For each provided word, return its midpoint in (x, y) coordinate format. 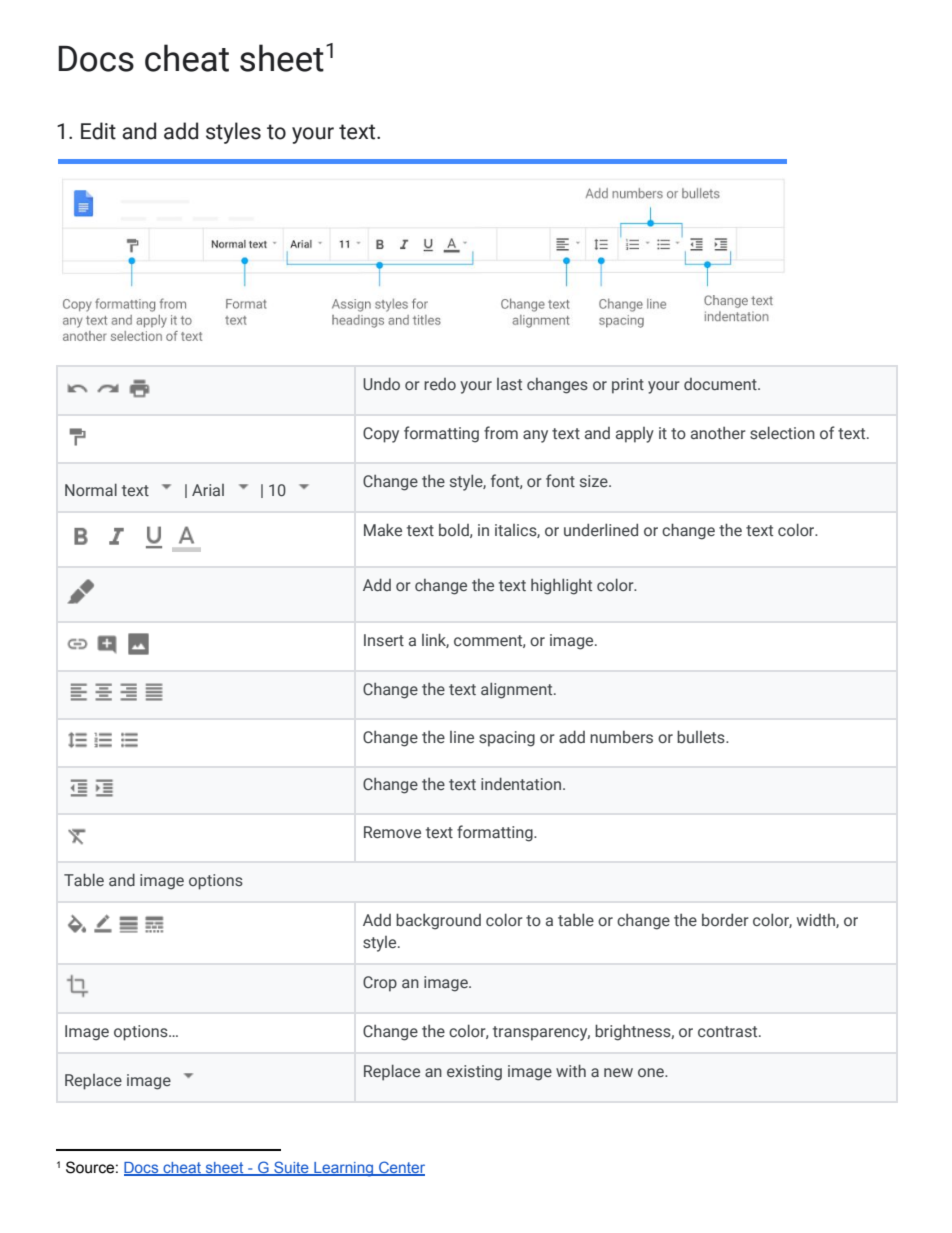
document (721, 384)
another (718, 433)
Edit (98, 131)
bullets (702, 736)
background (438, 921)
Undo (381, 383)
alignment (518, 690)
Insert (384, 640)
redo (440, 384)
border (725, 919)
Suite (291, 1168)
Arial (208, 490)
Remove (392, 832)
